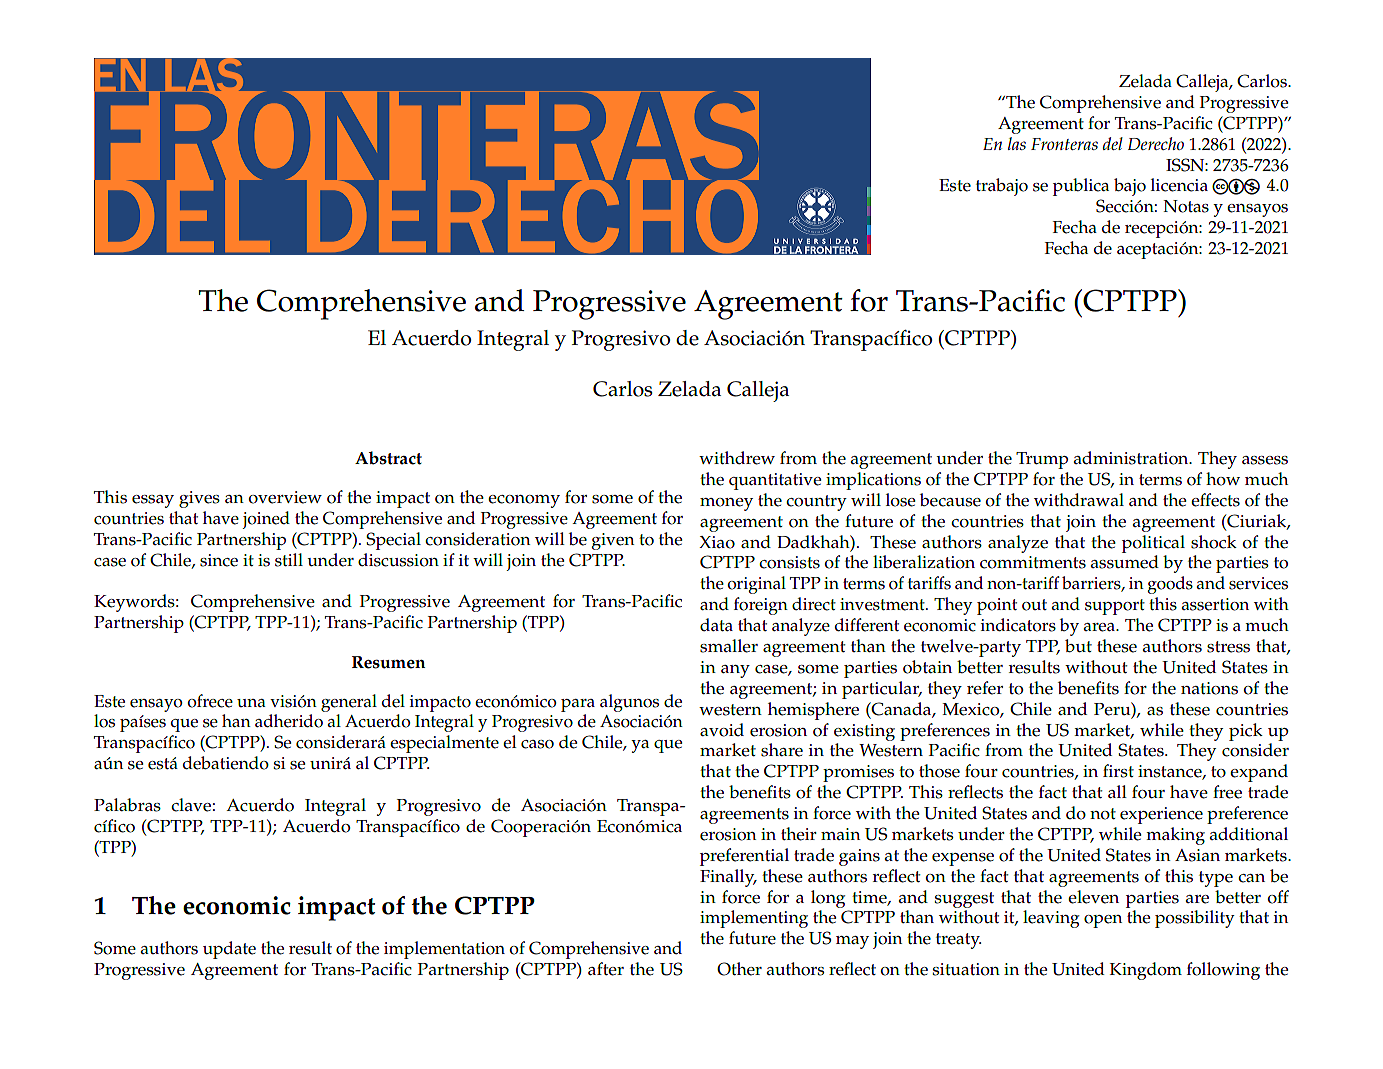  What do you see at coordinates (1132, 458) in the page?
I see `administration` at bounding box center [1132, 458].
